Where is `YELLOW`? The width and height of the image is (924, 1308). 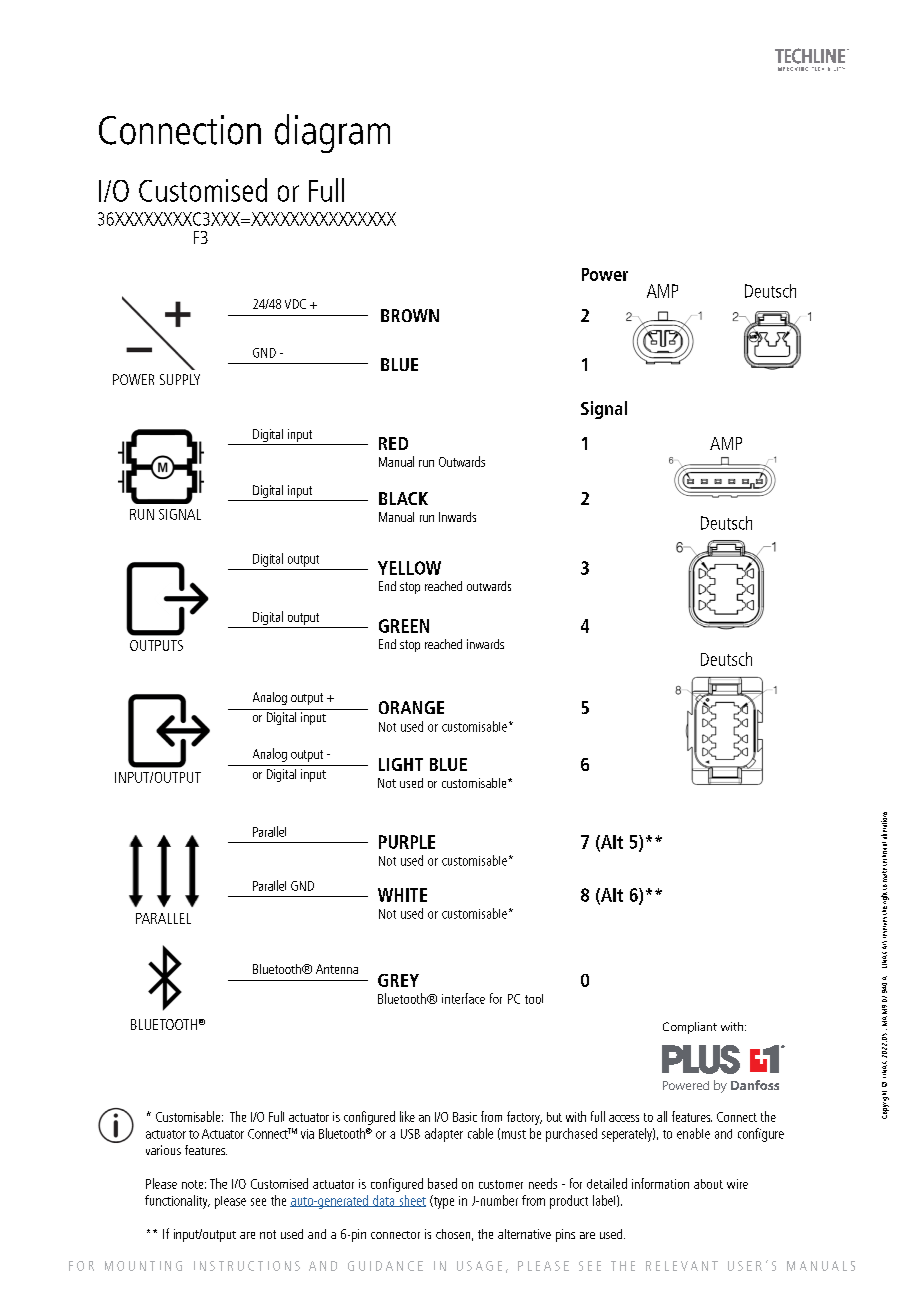
YELLOW is located at coordinates (409, 568).
